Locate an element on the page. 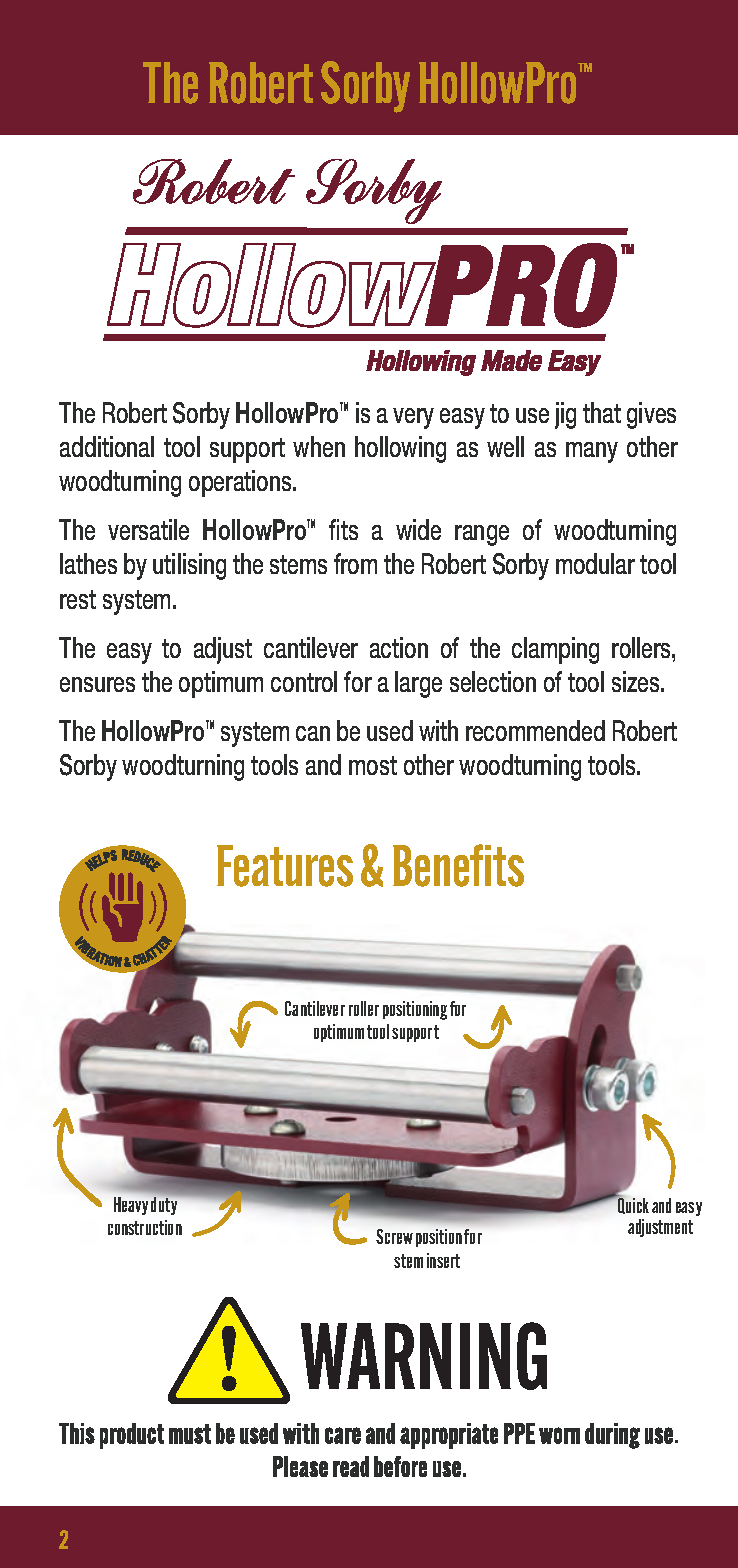  many is located at coordinates (592, 452).
